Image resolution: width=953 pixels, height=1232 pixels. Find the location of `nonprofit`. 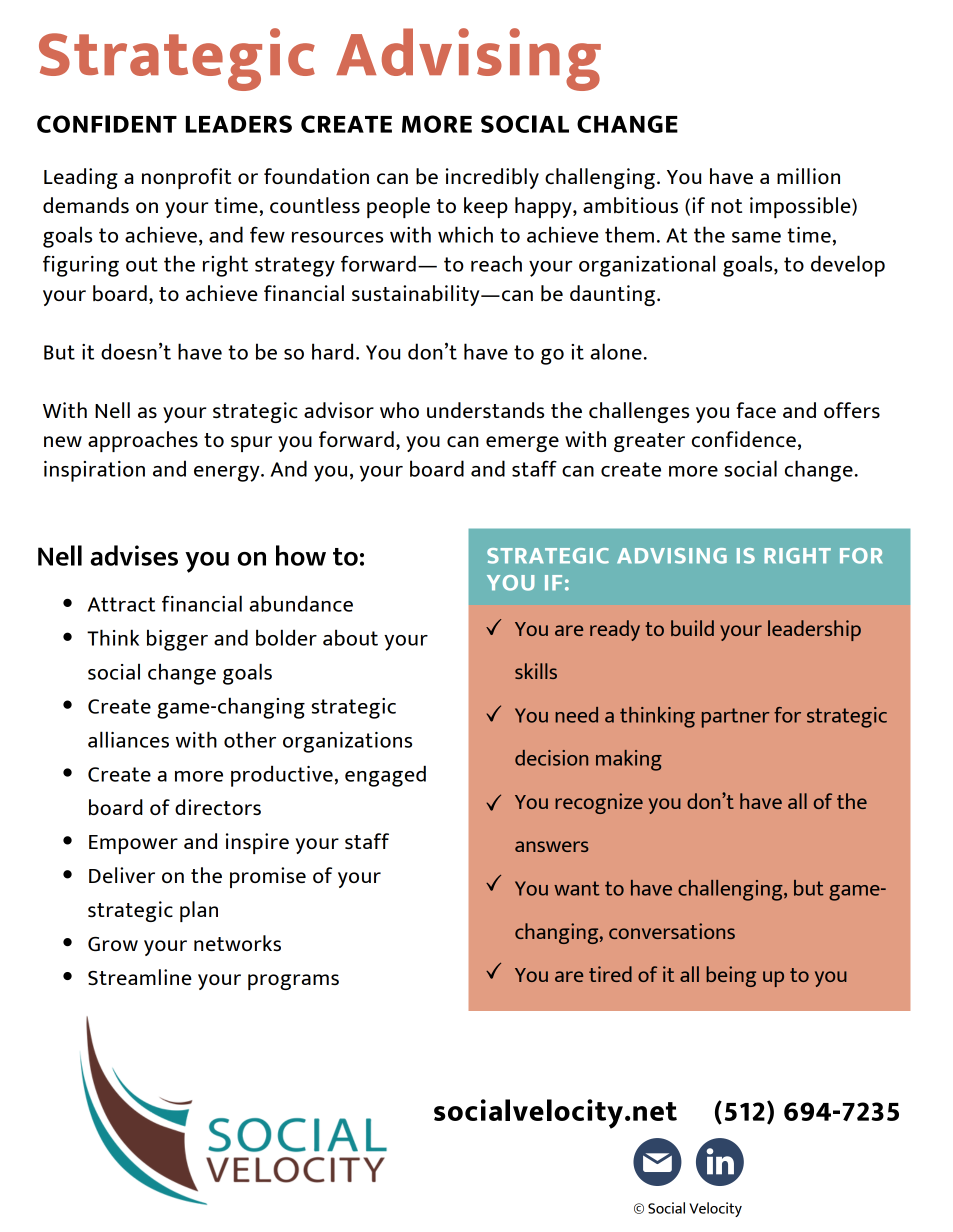

nonprofit is located at coordinates (186, 178).
